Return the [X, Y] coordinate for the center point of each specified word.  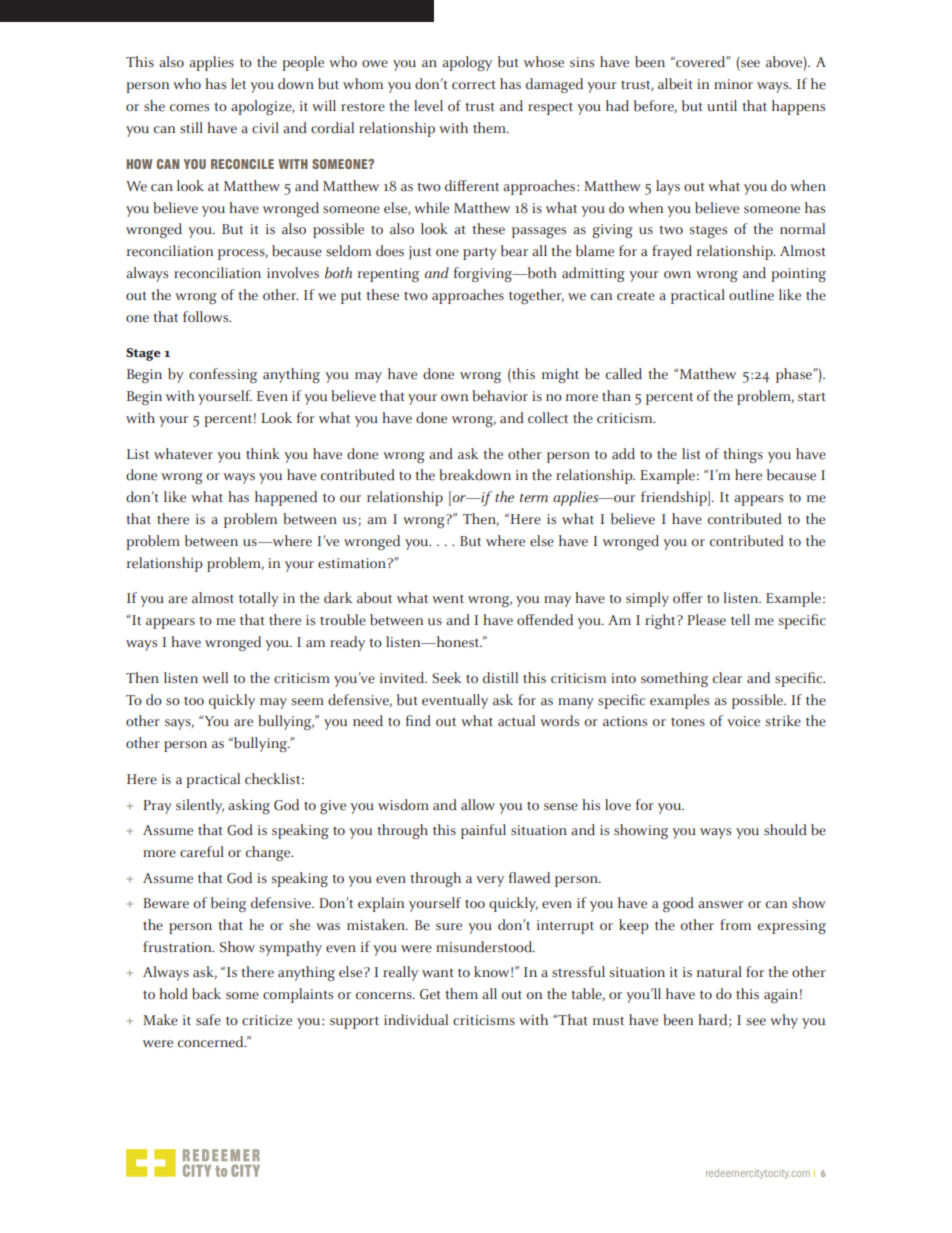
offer [688, 598]
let [238, 84]
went [448, 599]
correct [474, 85]
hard [714, 1020]
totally [259, 599]
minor [733, 84]
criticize [267, 1020]
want [438, 973]
